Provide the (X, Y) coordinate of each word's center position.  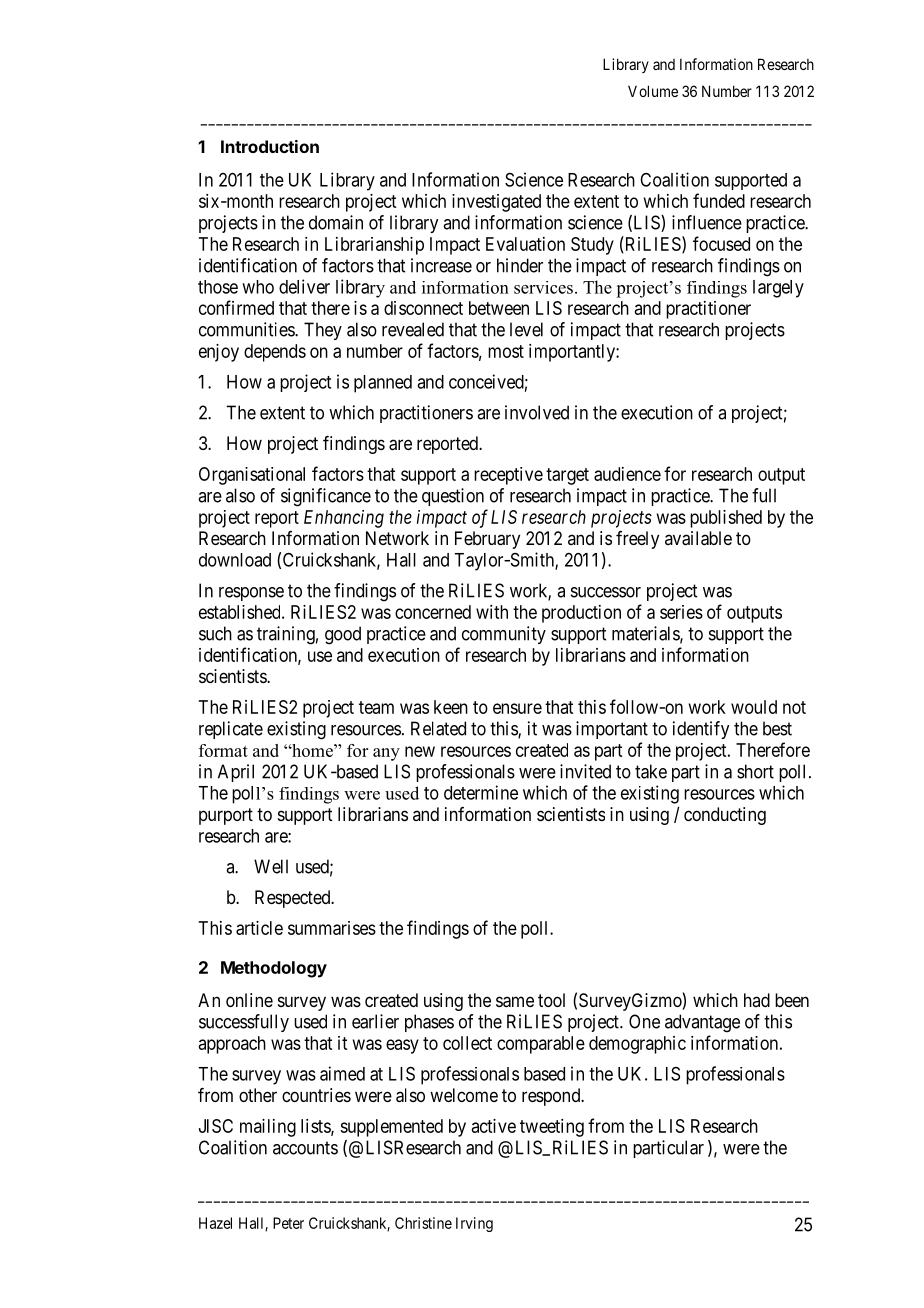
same (515, 1002)
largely (778, 289)
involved (537, 412)
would (754, 707)
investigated (496, 203)
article (259, 928)
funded (719, 200)
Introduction (270, 146)
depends (275, 353)
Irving (474, 1224)
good (343, 635)
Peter (288, 1223)
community (504, 635)
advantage (702, 1023)
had (757, 1000)
